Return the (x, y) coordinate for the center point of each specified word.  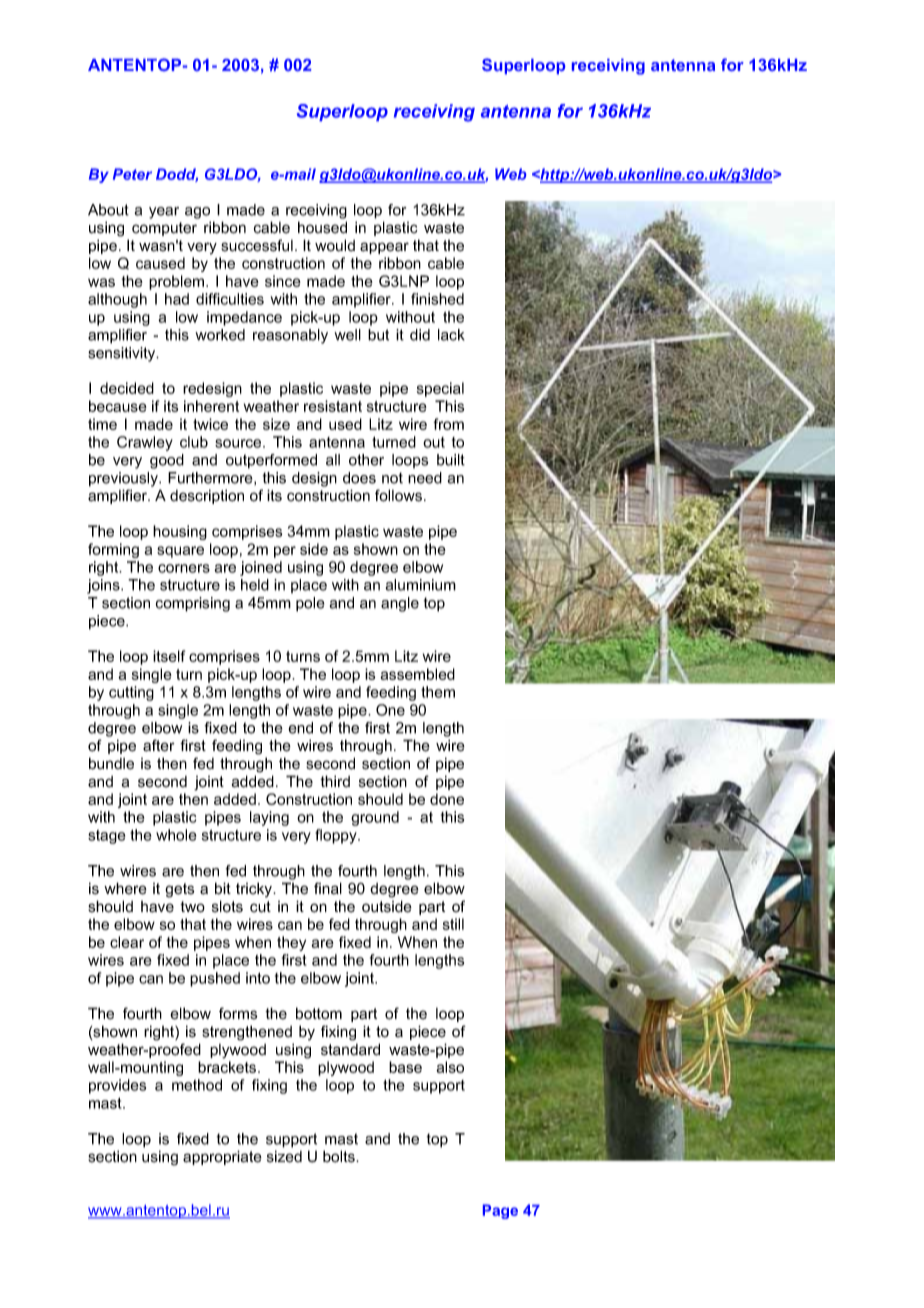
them (438, 692)
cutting (131, 693)
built (451, 460)
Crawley (145, 443)
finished (437, 299)
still (453, 924)
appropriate (222, 1157)
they (291, 943)
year (164, 213)
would (335, 245)
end (300, 728)
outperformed (271, 461)
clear (127, 942)
